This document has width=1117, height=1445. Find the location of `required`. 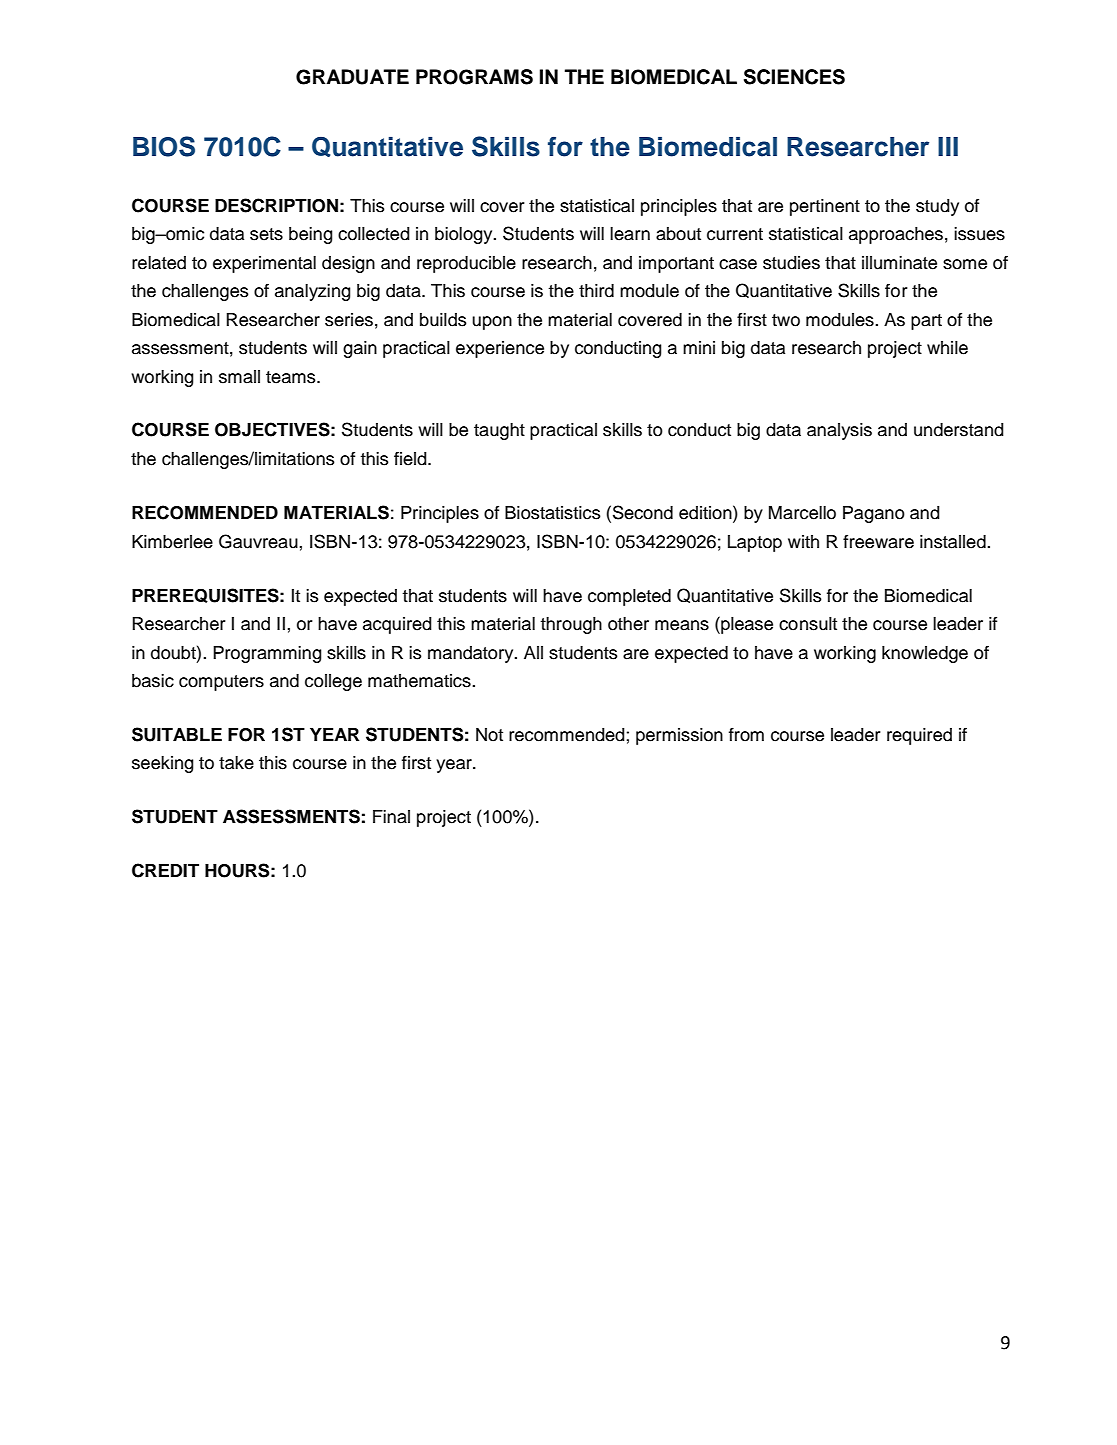

required is located at coordinates (919, 736).
